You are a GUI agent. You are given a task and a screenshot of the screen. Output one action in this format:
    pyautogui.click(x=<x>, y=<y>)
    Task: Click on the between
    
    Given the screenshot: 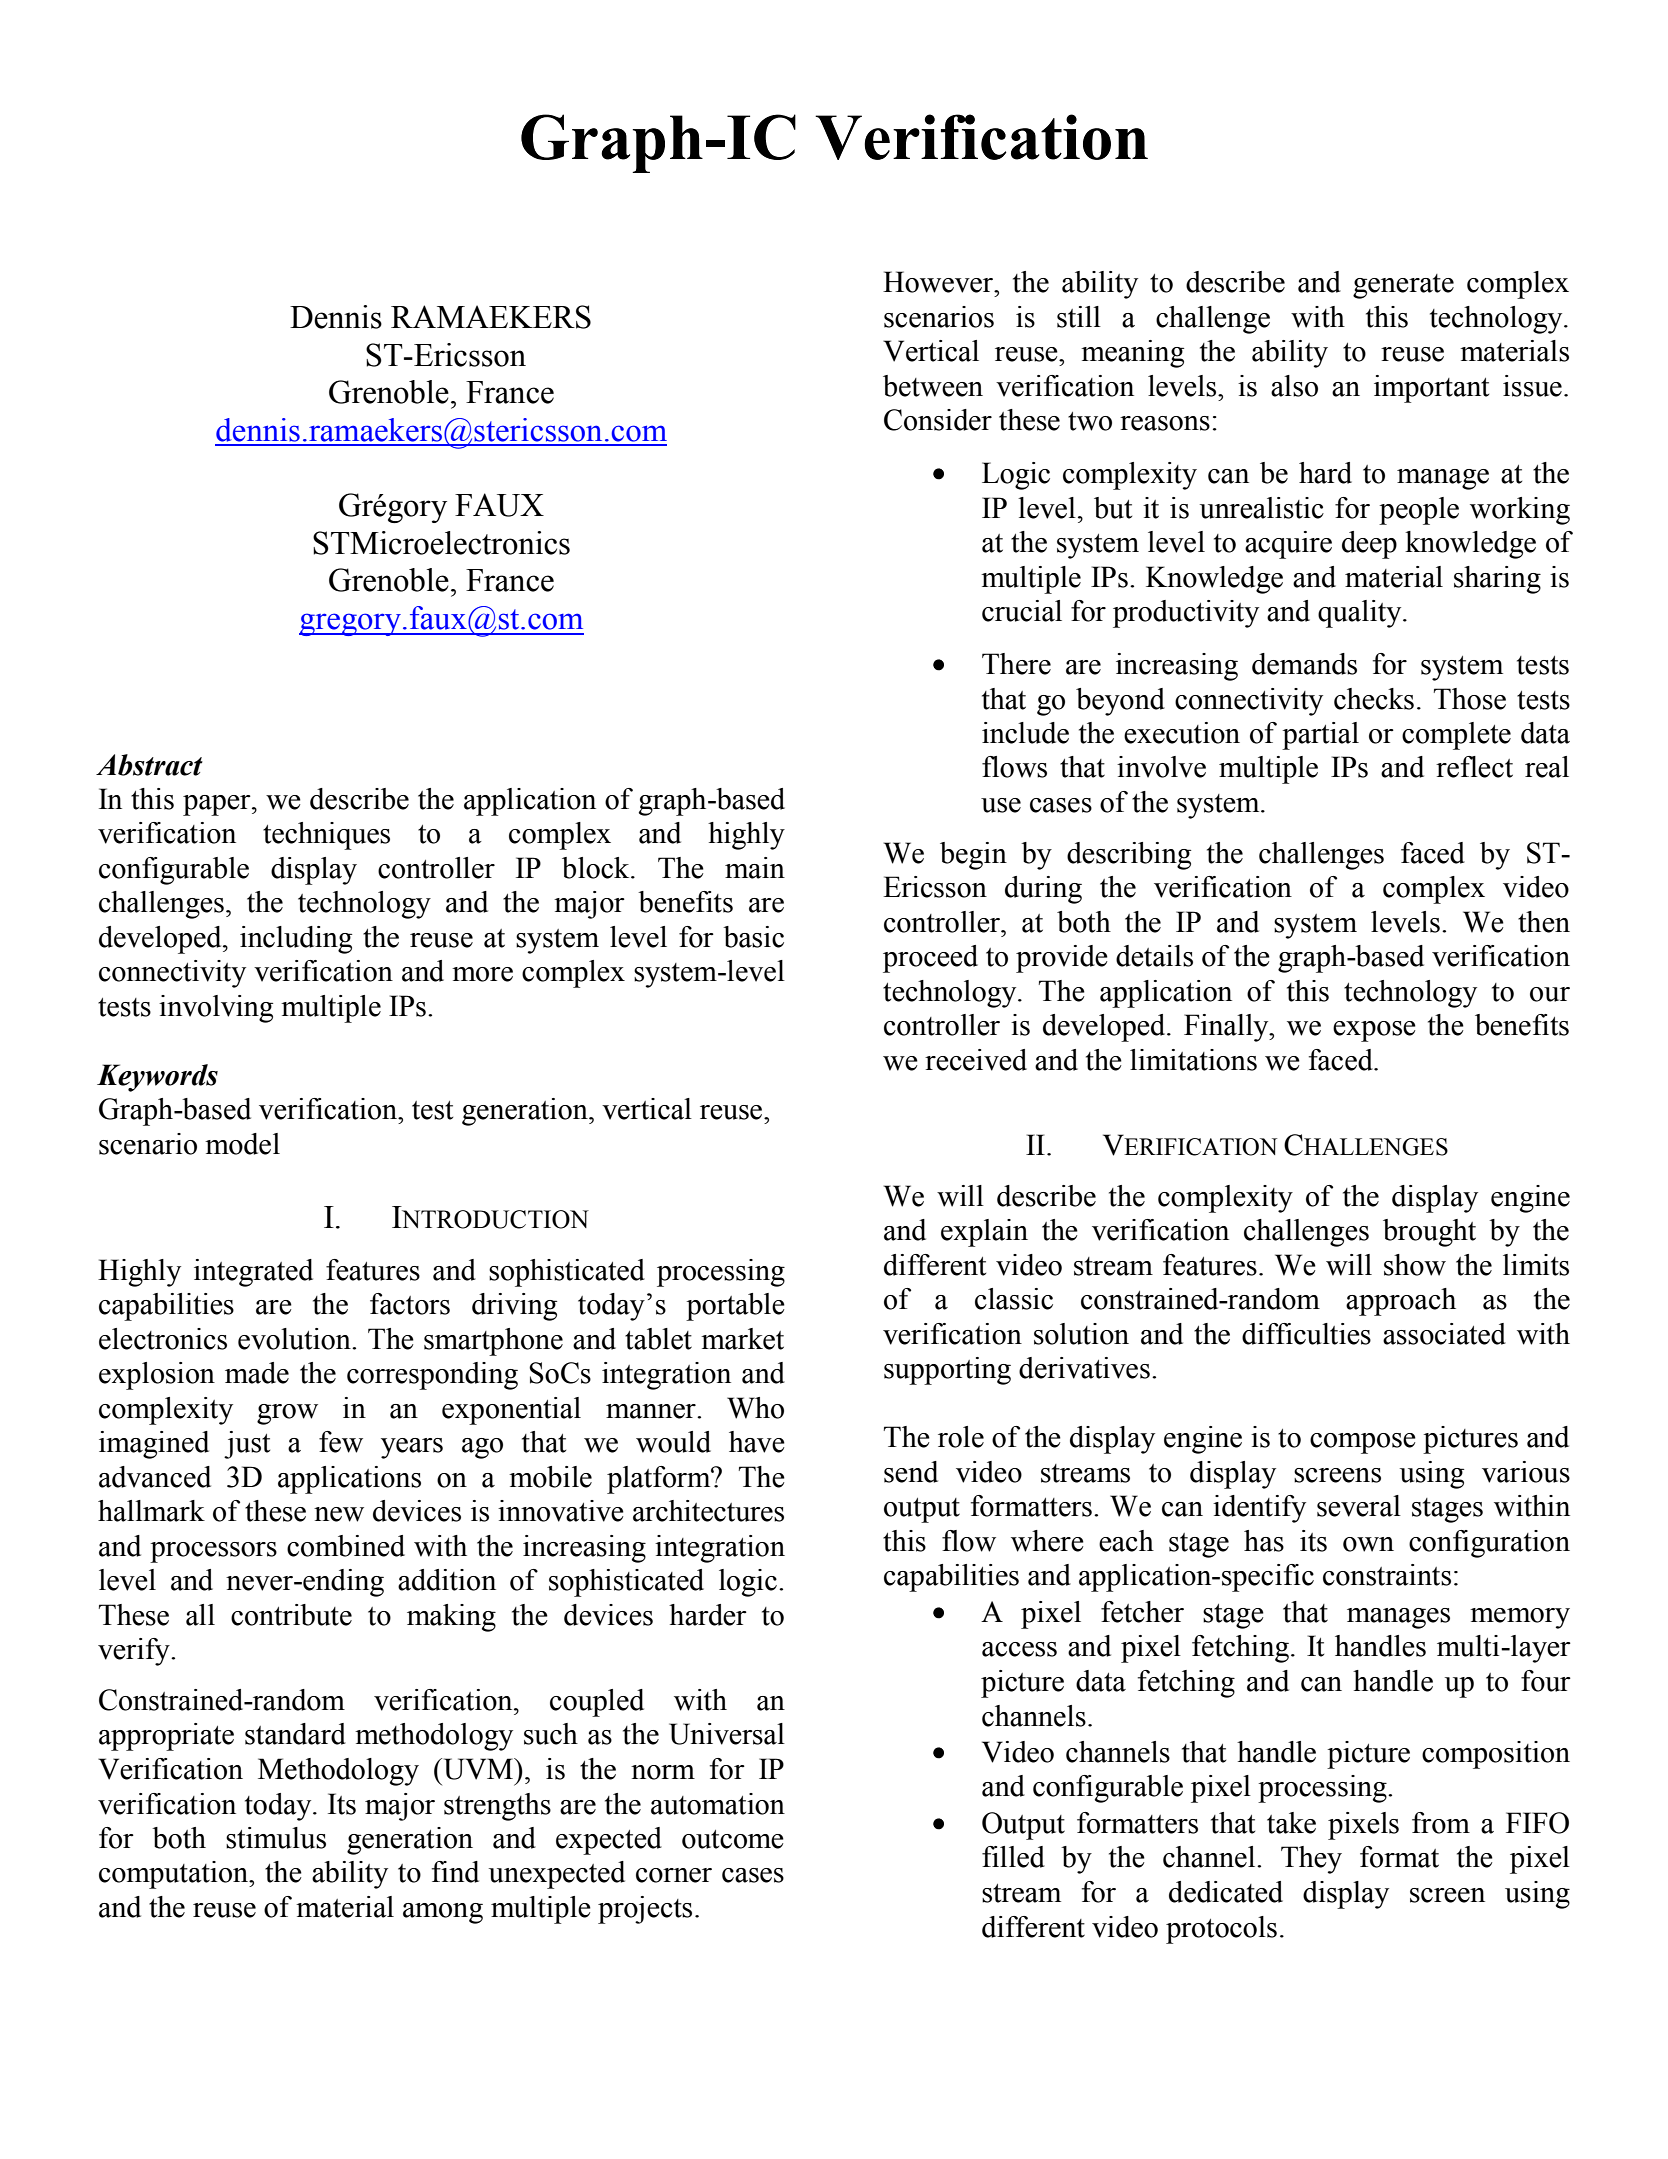 What is the action you would take?
    pyautogui.click(x=933, y=386)
